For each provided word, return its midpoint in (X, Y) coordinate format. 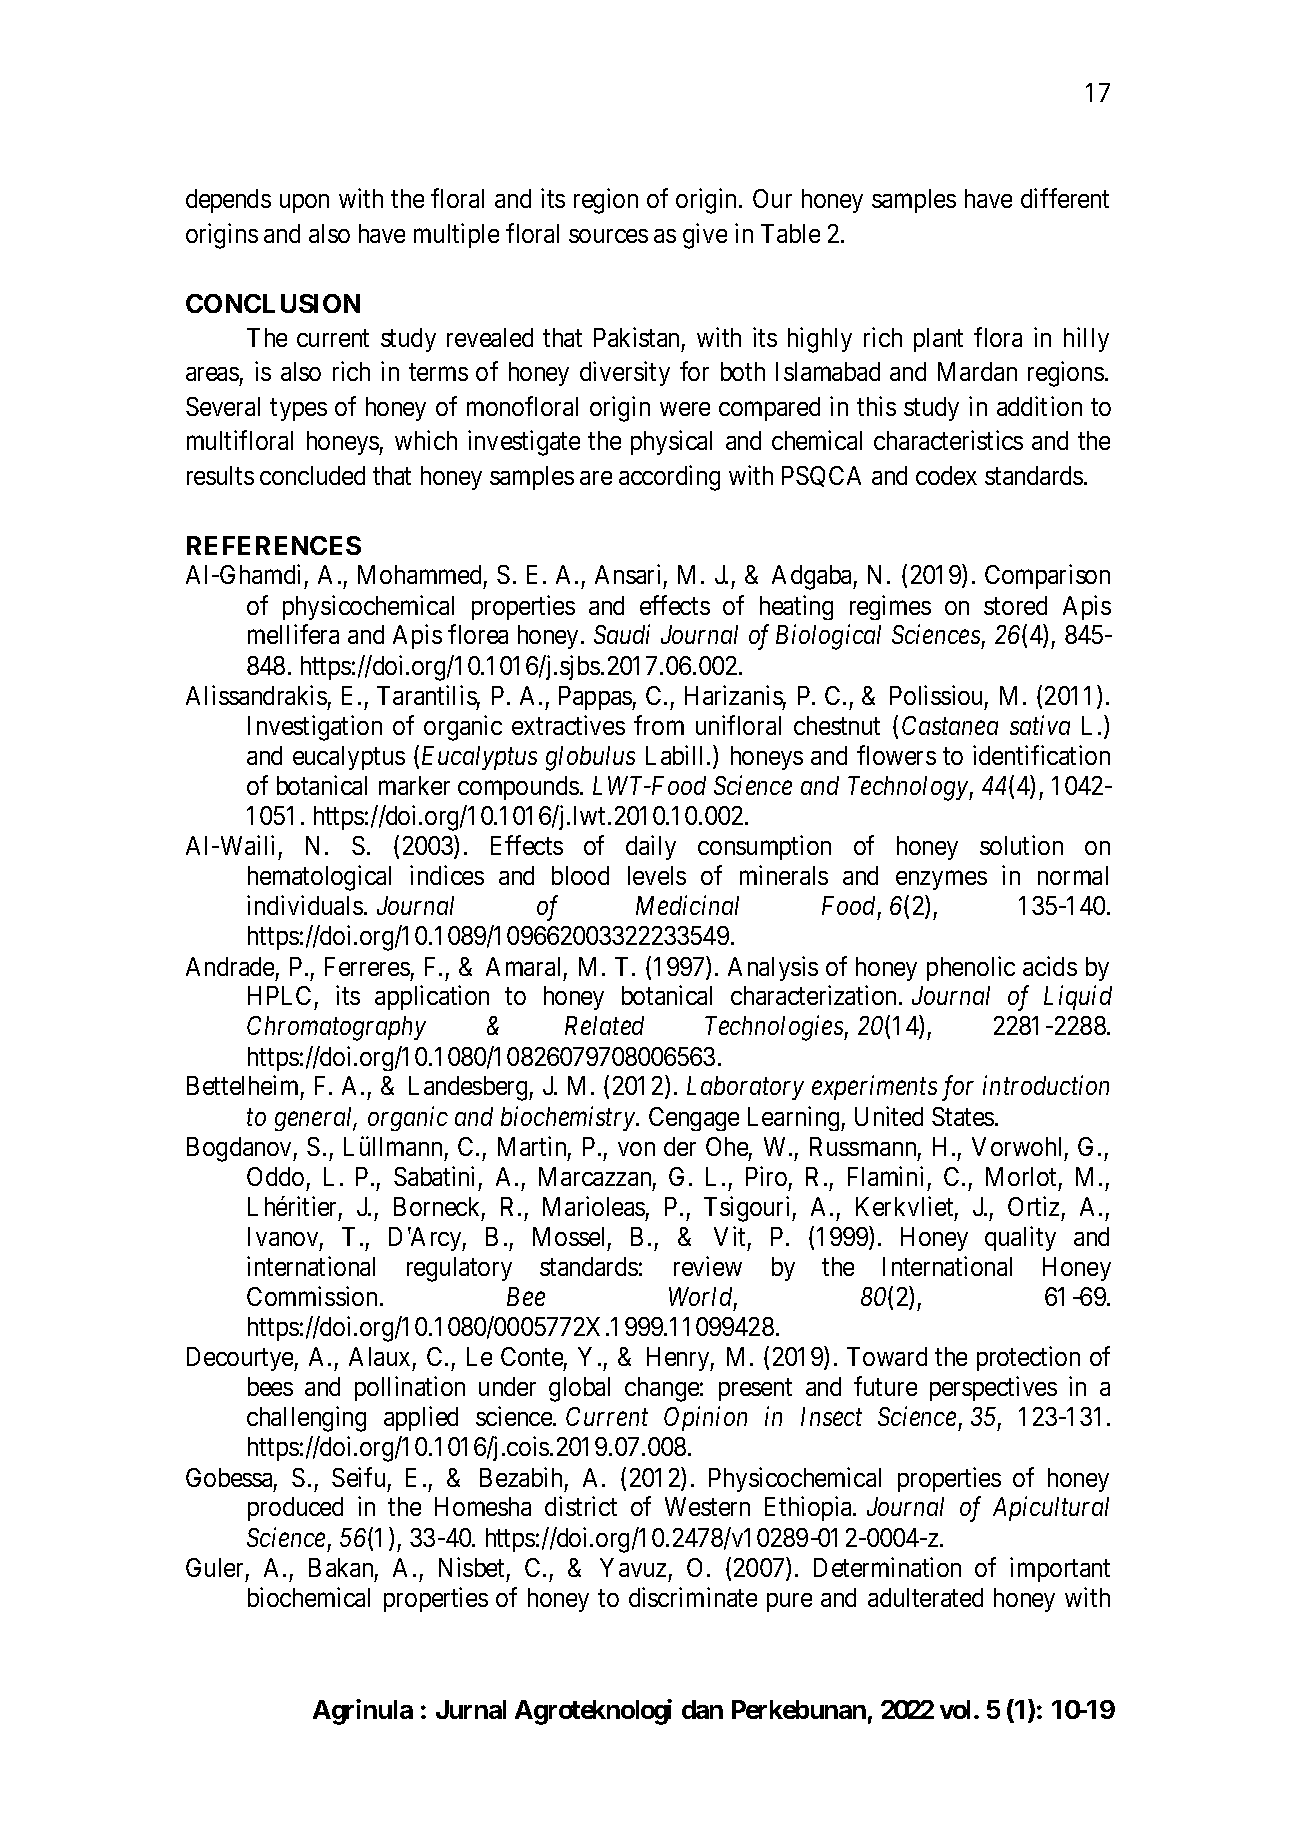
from (659, 725)
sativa (1040, 725)
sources (608, 236)
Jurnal (471, 1709)
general (315, 1119)
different (1065, 198)
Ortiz (1033, 1206)
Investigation (315, 728)
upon (304, 203)
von (636, 1149)
